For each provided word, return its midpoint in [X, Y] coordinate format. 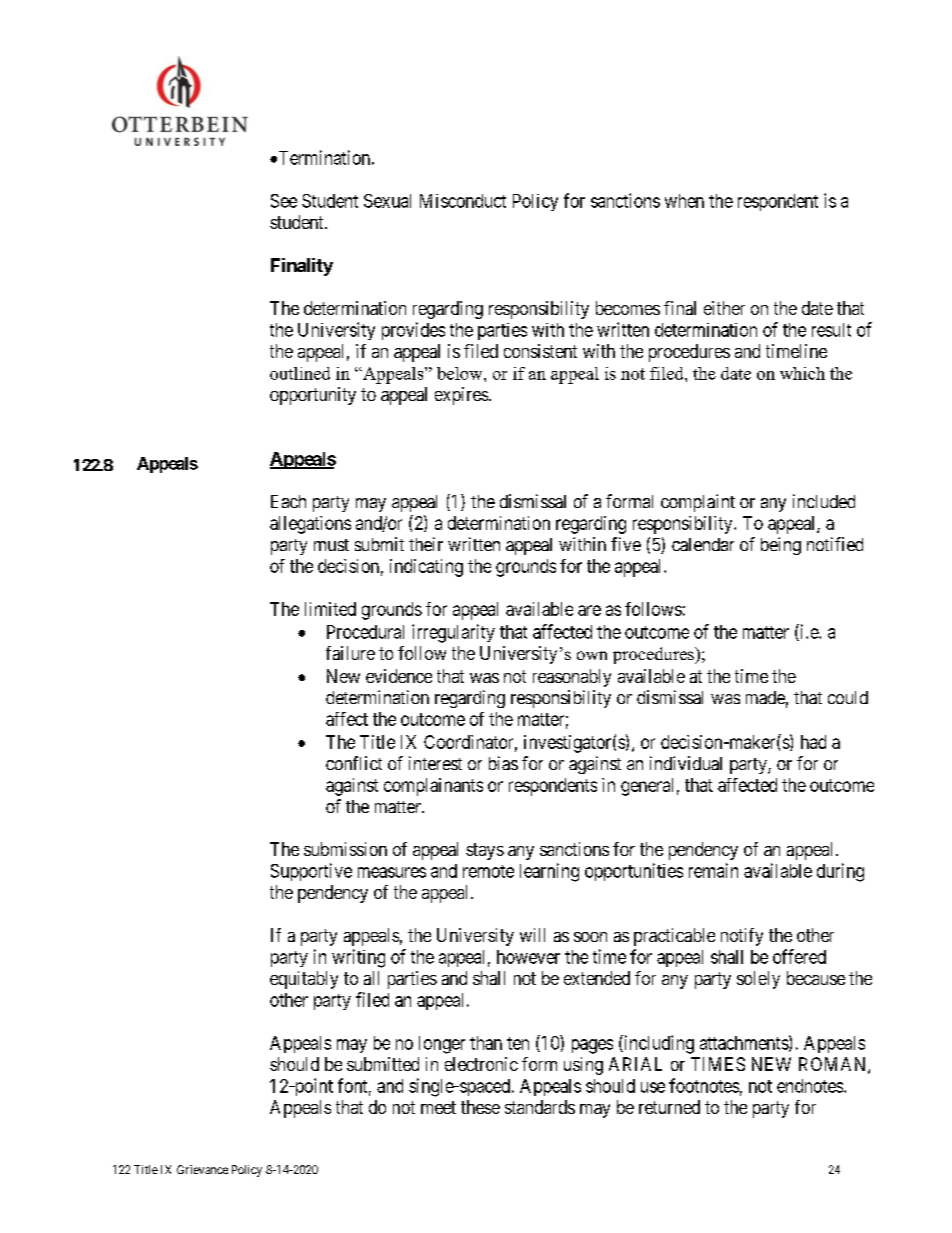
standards [540, 1107]
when [684, 201]
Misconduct [463, 201]
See [284, 201]
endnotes [811, 1086]
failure [350, 653]
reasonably [572, 678]
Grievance [202, 1169]
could [848, 697]
